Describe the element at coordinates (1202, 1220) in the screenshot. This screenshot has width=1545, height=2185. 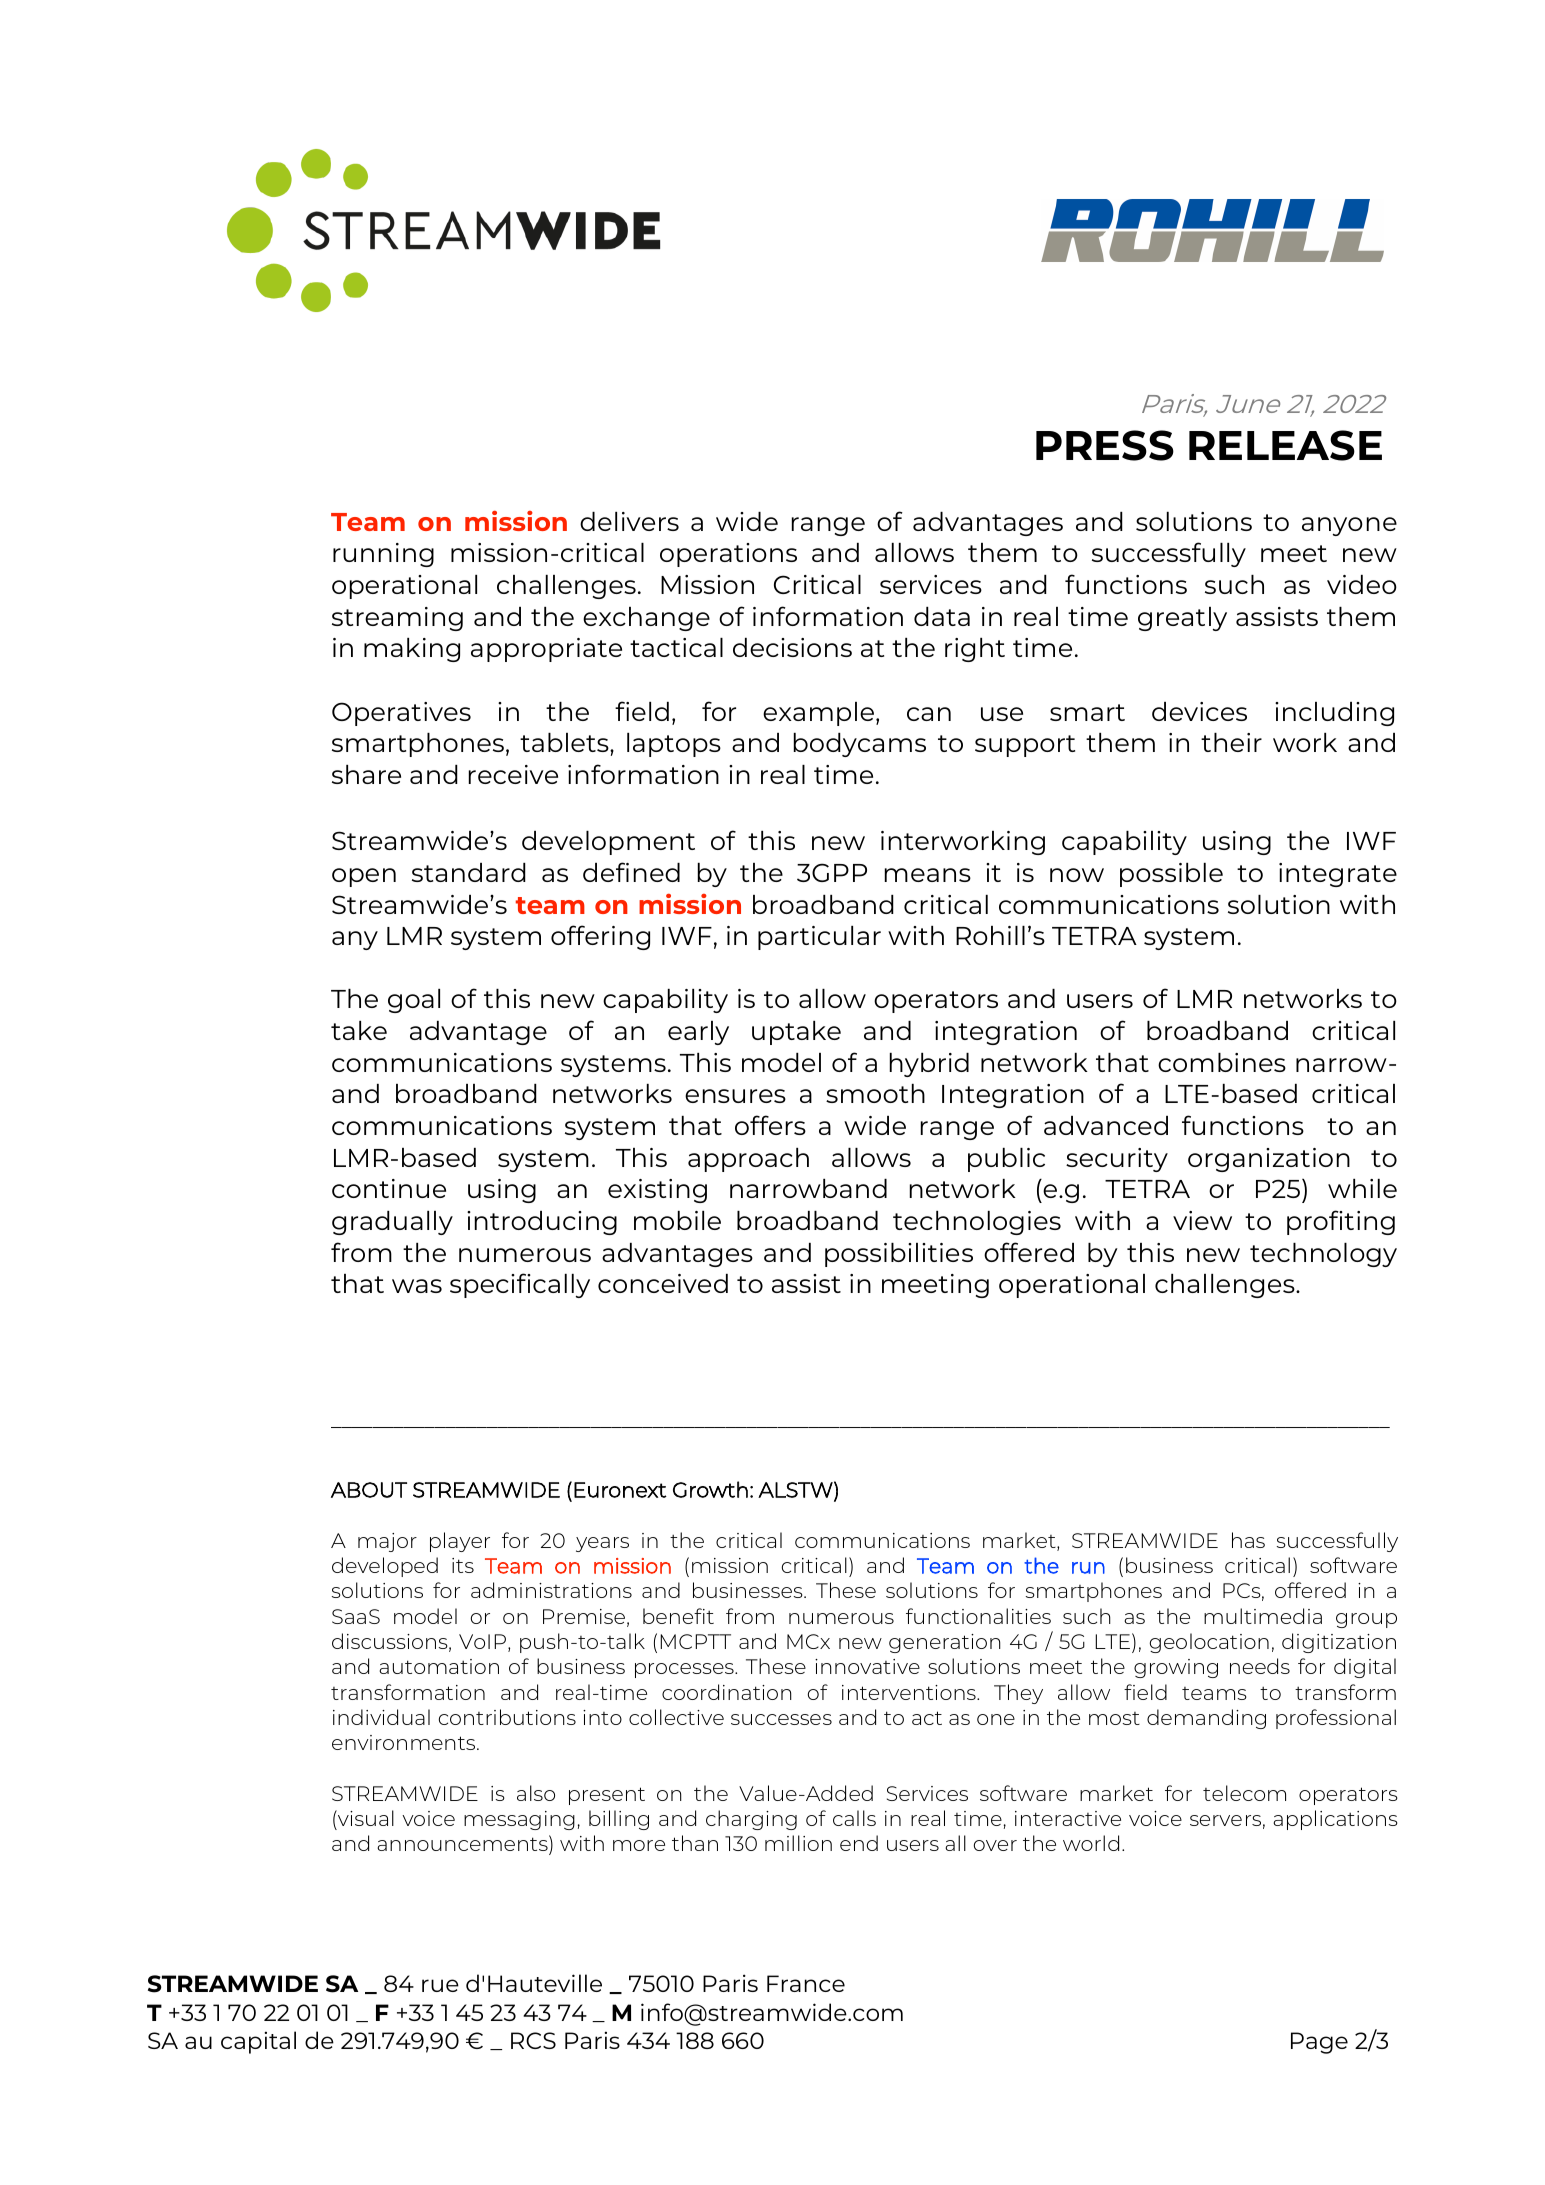
I see `view` at that location.
